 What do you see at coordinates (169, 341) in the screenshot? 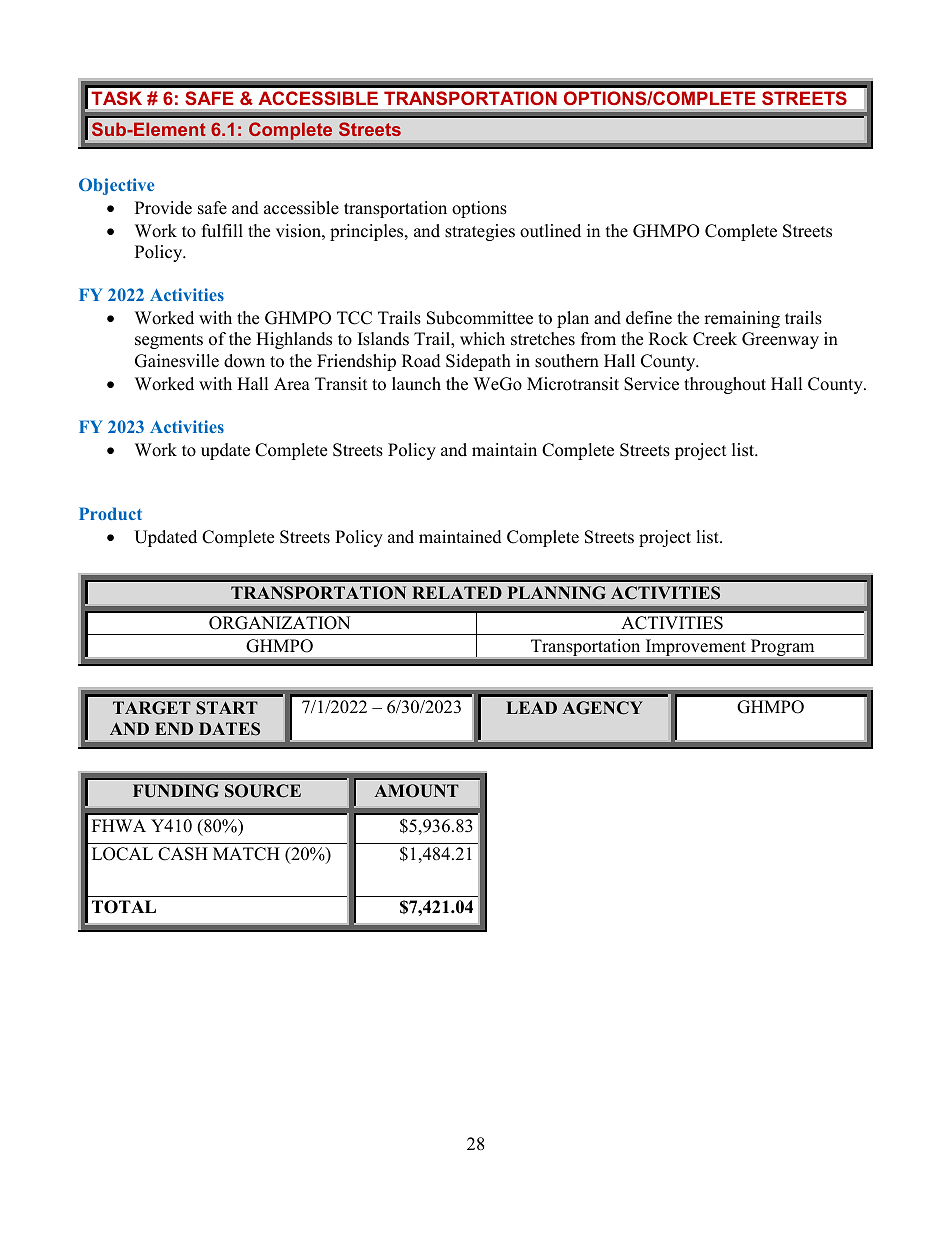
I see `segments` at bounding box center [169, 341].
